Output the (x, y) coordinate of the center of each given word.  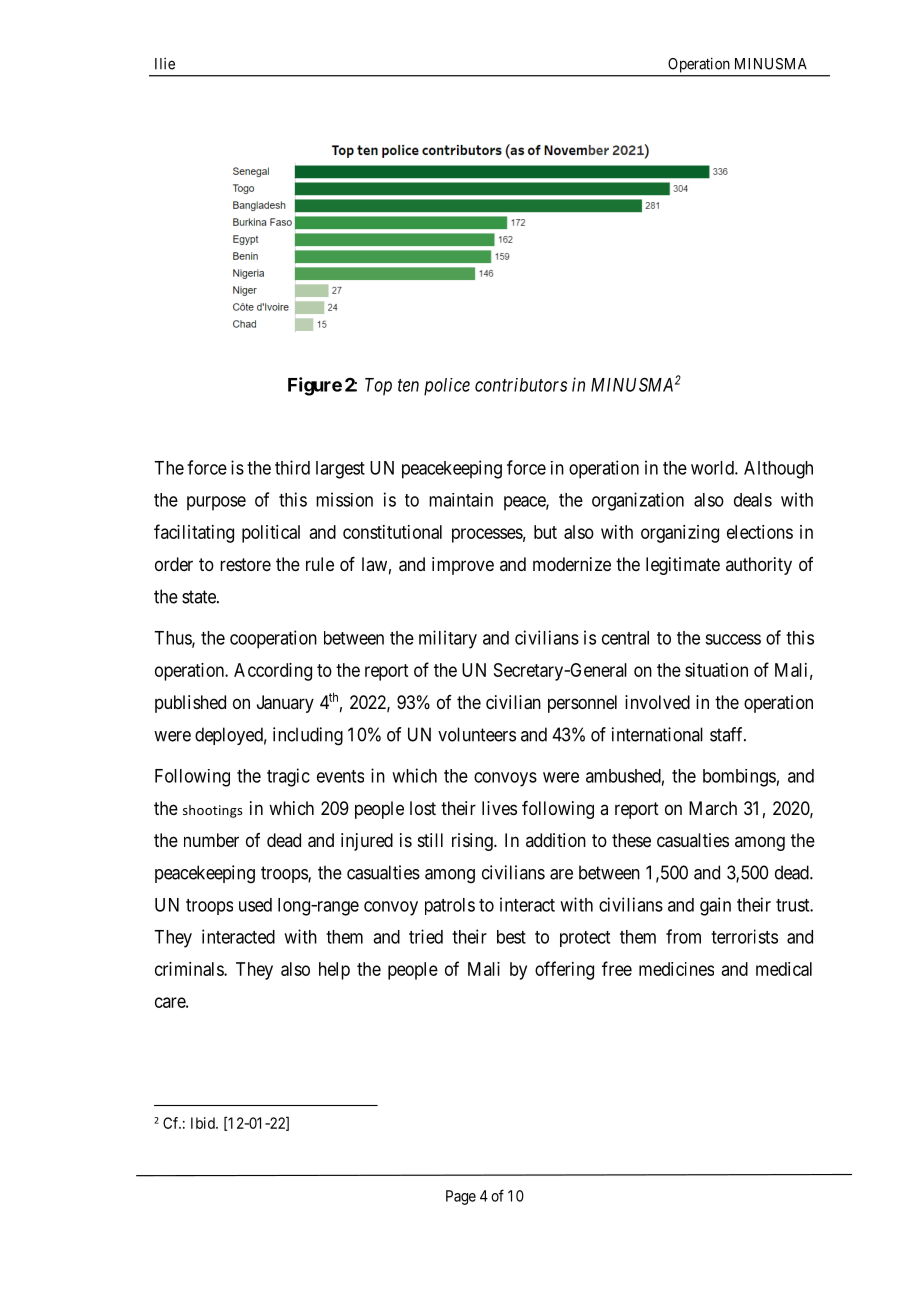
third (292, 467)
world (713, 468)
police (447, 387)
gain (715, 906)
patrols (450, 906)
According (273, 672)
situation (716, 670)
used (255, 905)
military (448, 639)
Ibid (204, 1123)
